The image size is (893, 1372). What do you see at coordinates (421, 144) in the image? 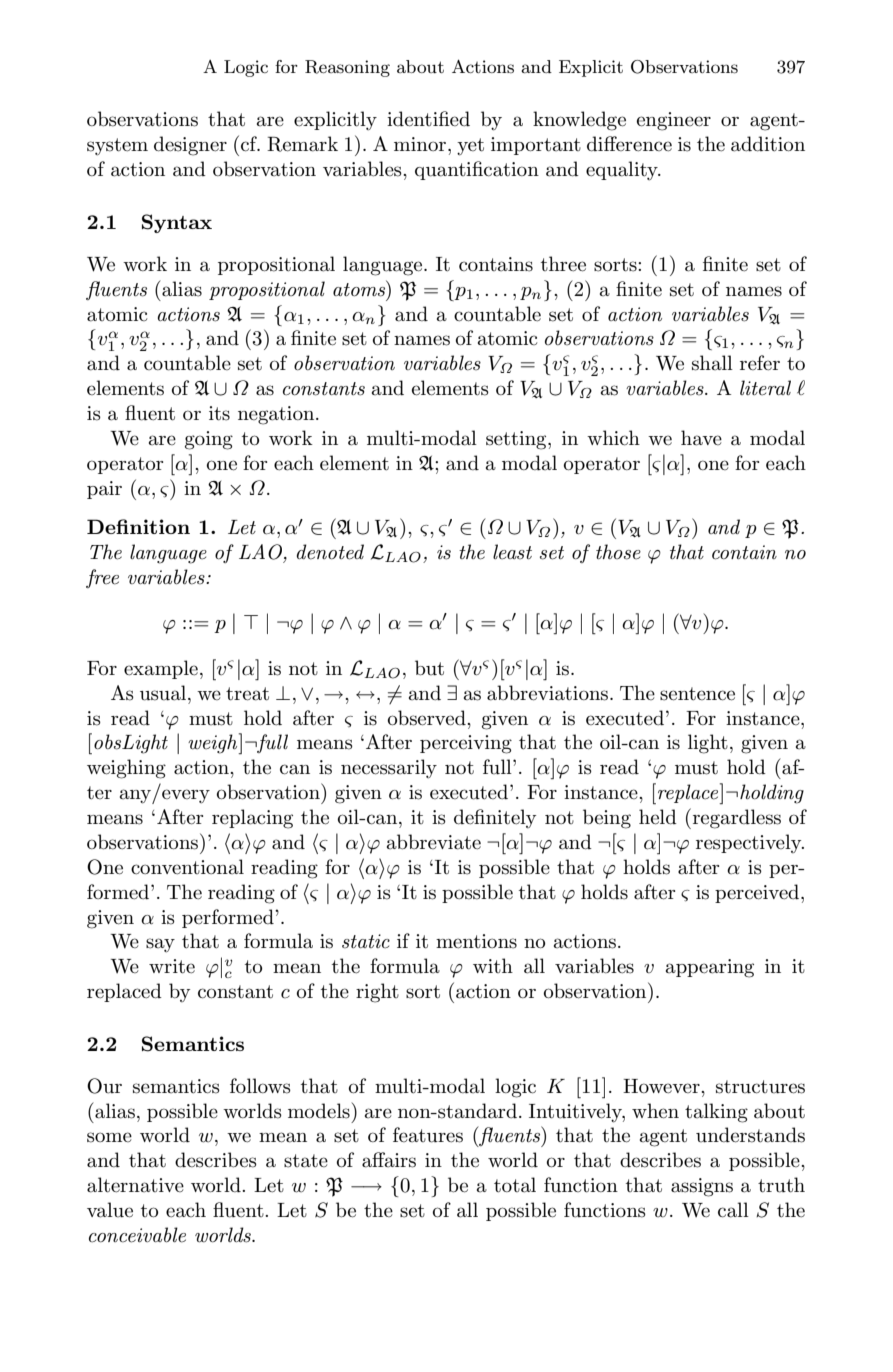
I see `minor` at bounding box center [421, 144].
